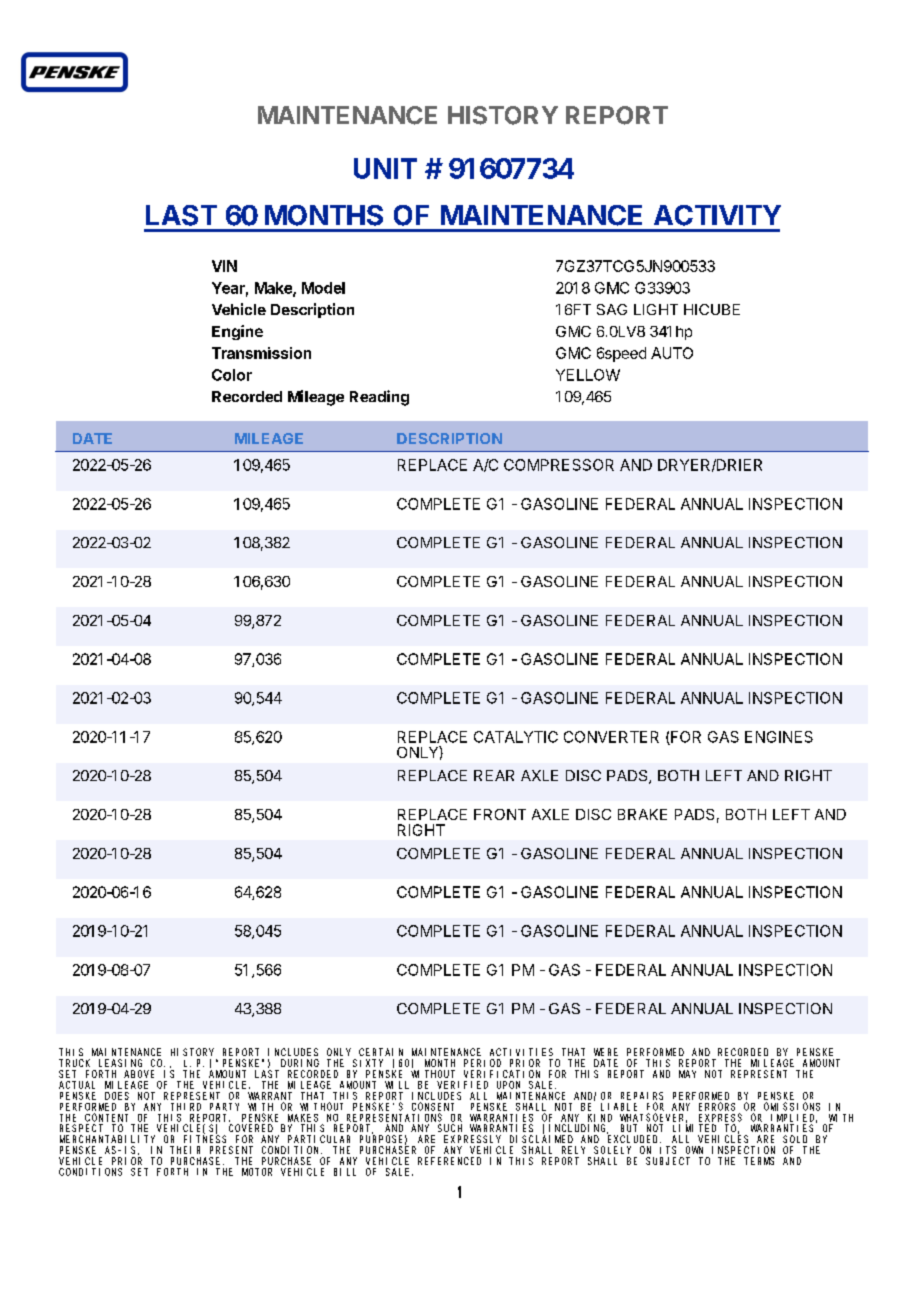 The width and height of the screenshot is (924, 1308). I want to click on Color, so click(232, 375).
